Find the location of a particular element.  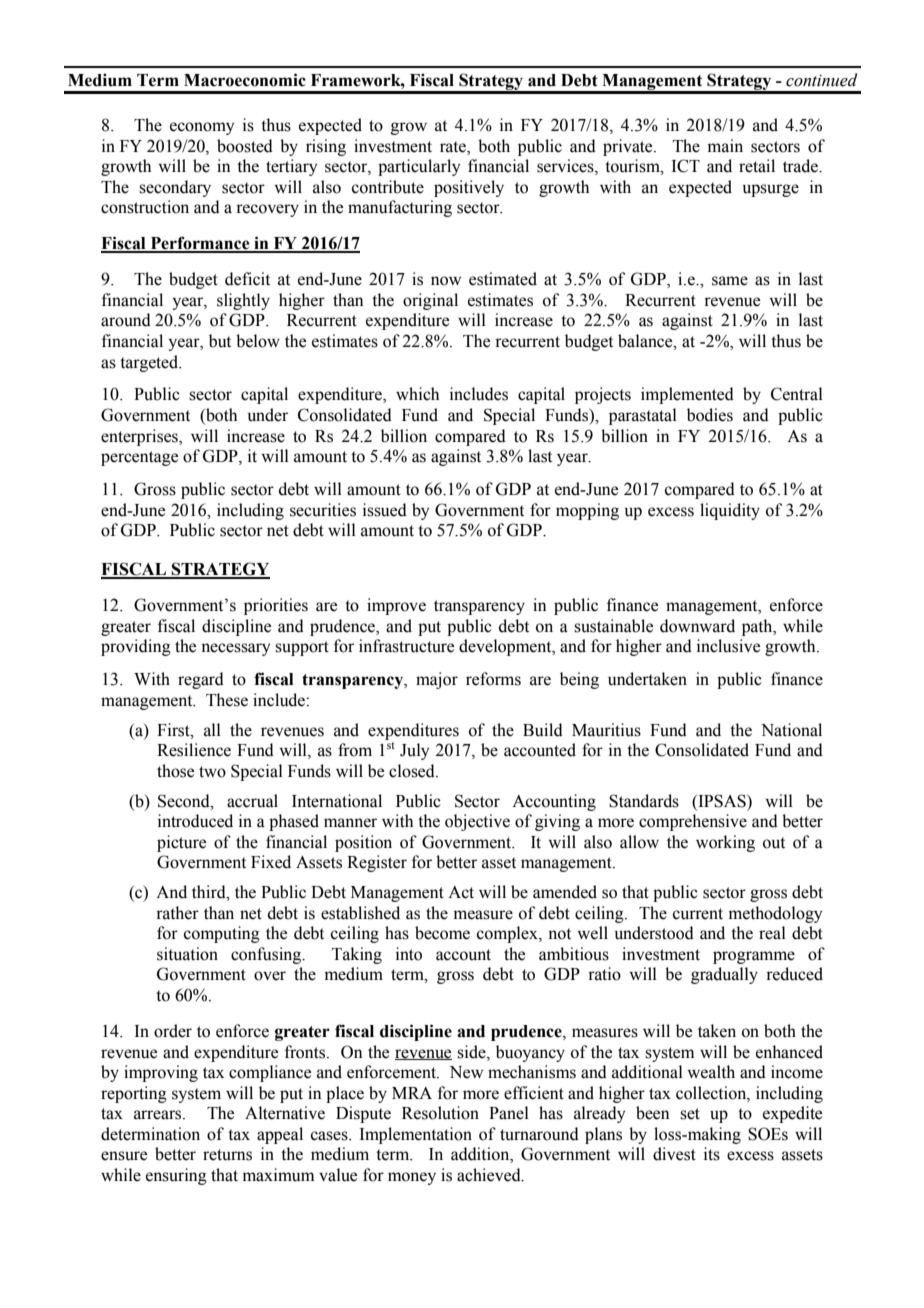

achieved is located at coordinates (490, 1175).
